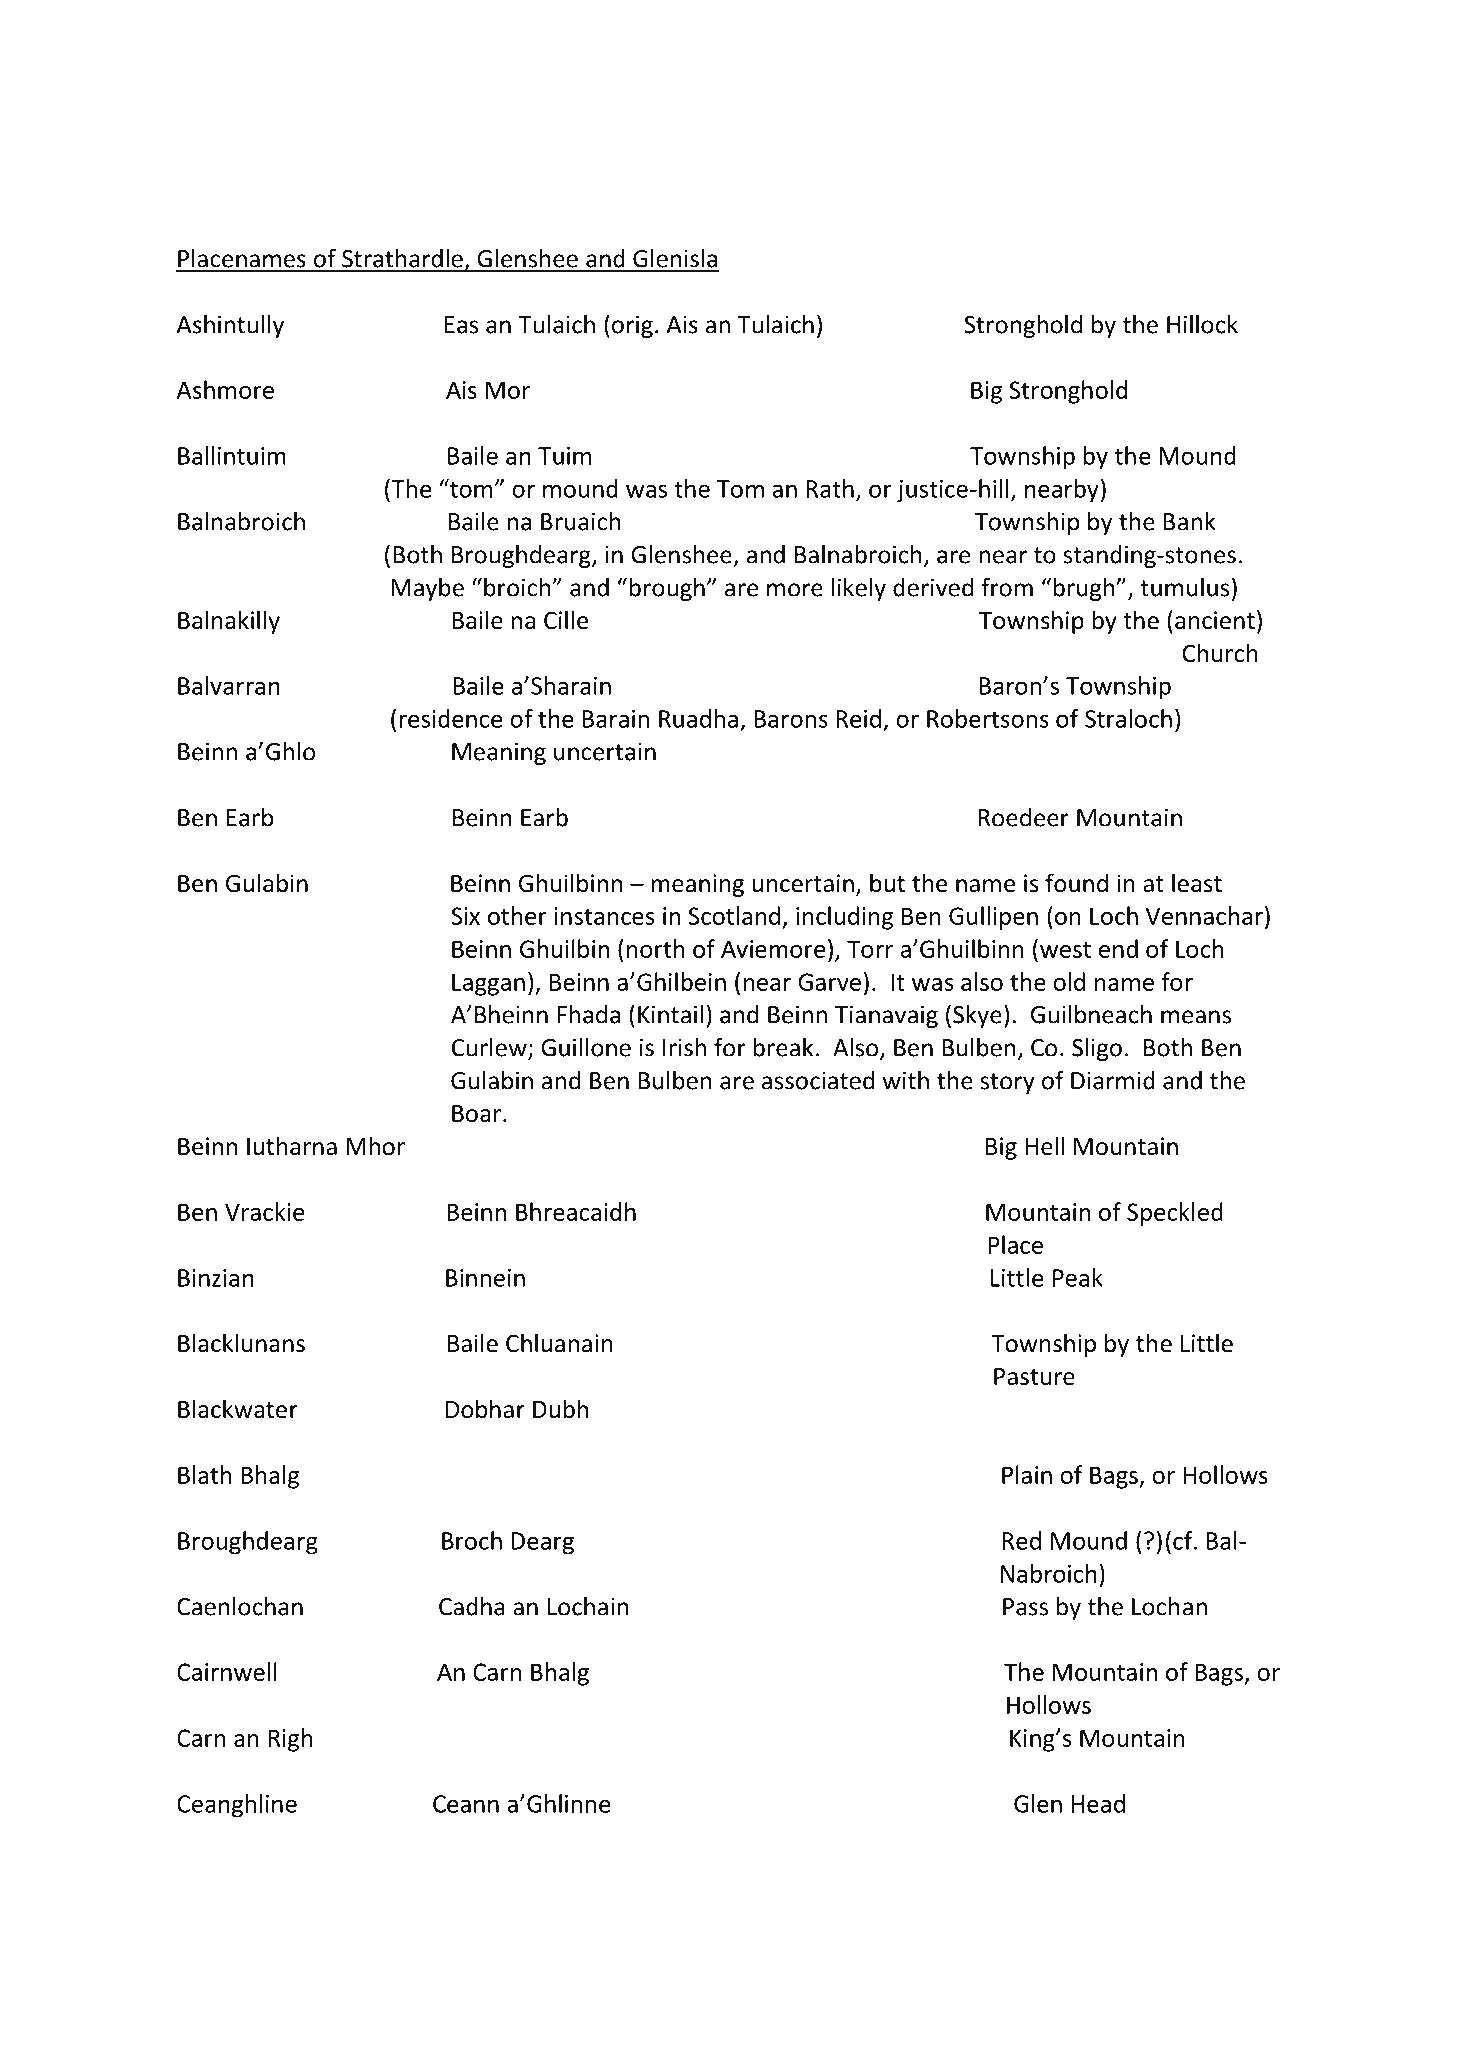 This screenshot has height=2061, width=1457. I want to click on Blackwater, so click(238, 1409).
